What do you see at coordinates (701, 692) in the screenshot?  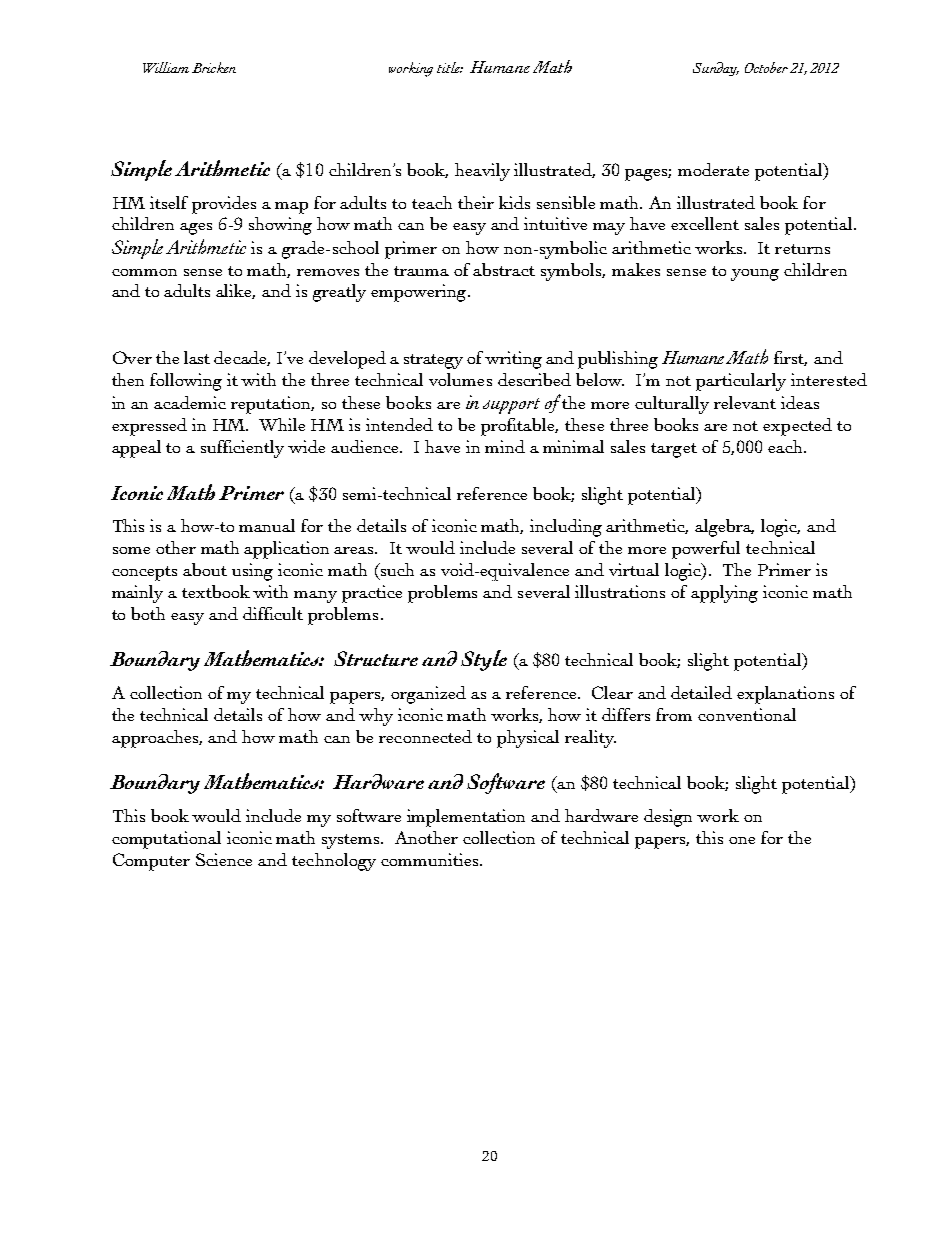 I see `detailed` at bounding box center [701, 692].
